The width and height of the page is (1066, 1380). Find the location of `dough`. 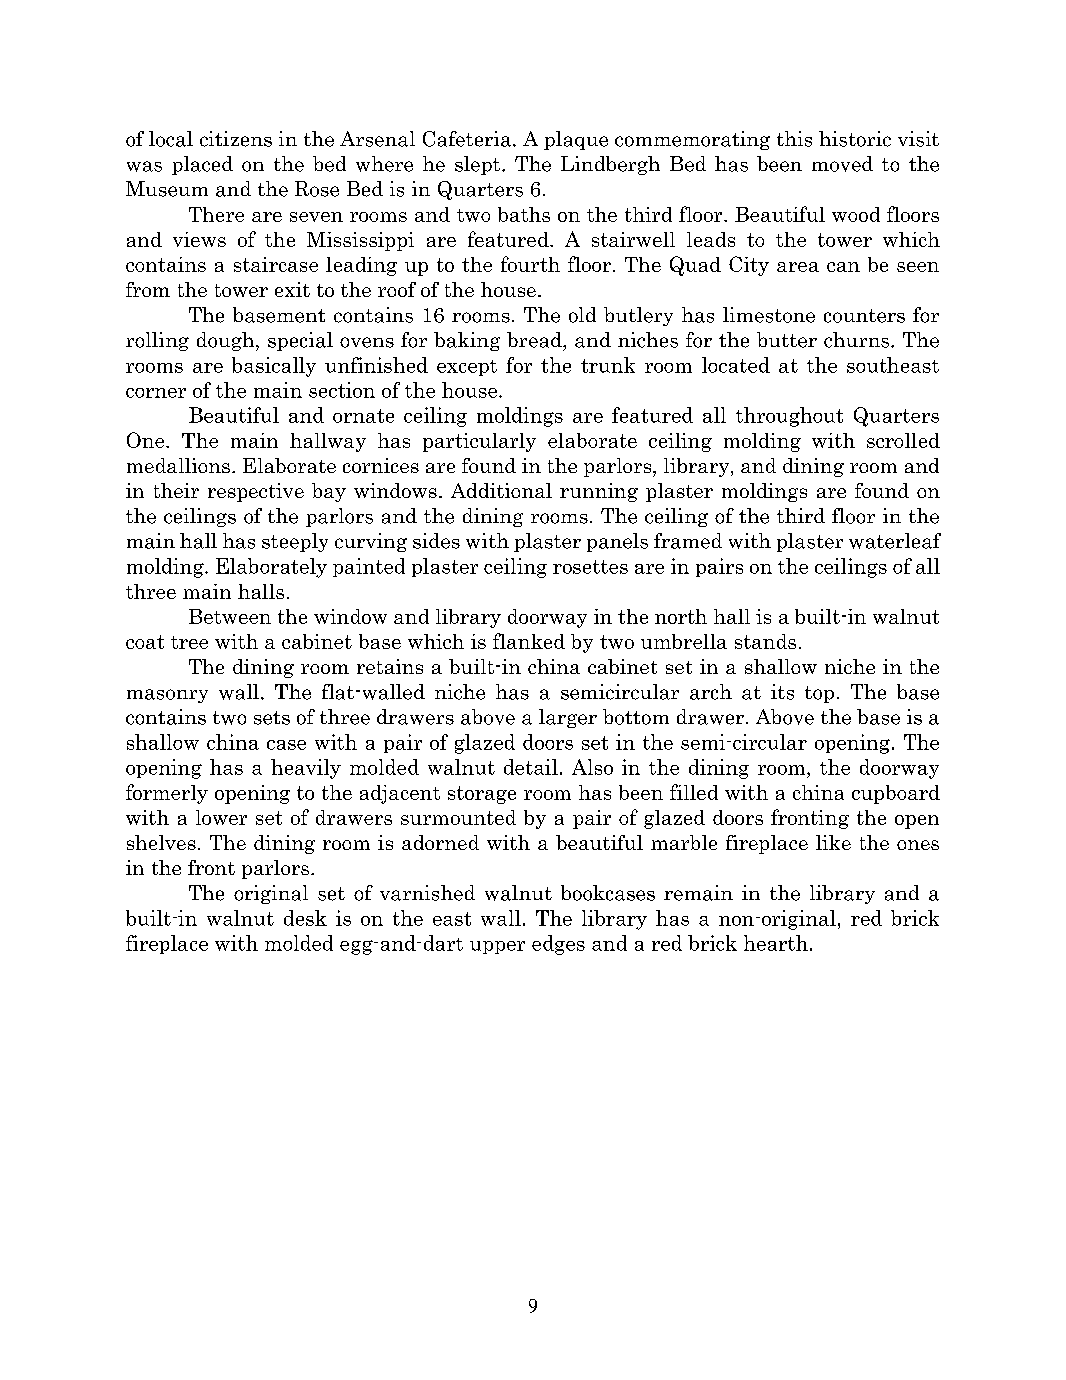

dough is located at coordinates (227, 341).
